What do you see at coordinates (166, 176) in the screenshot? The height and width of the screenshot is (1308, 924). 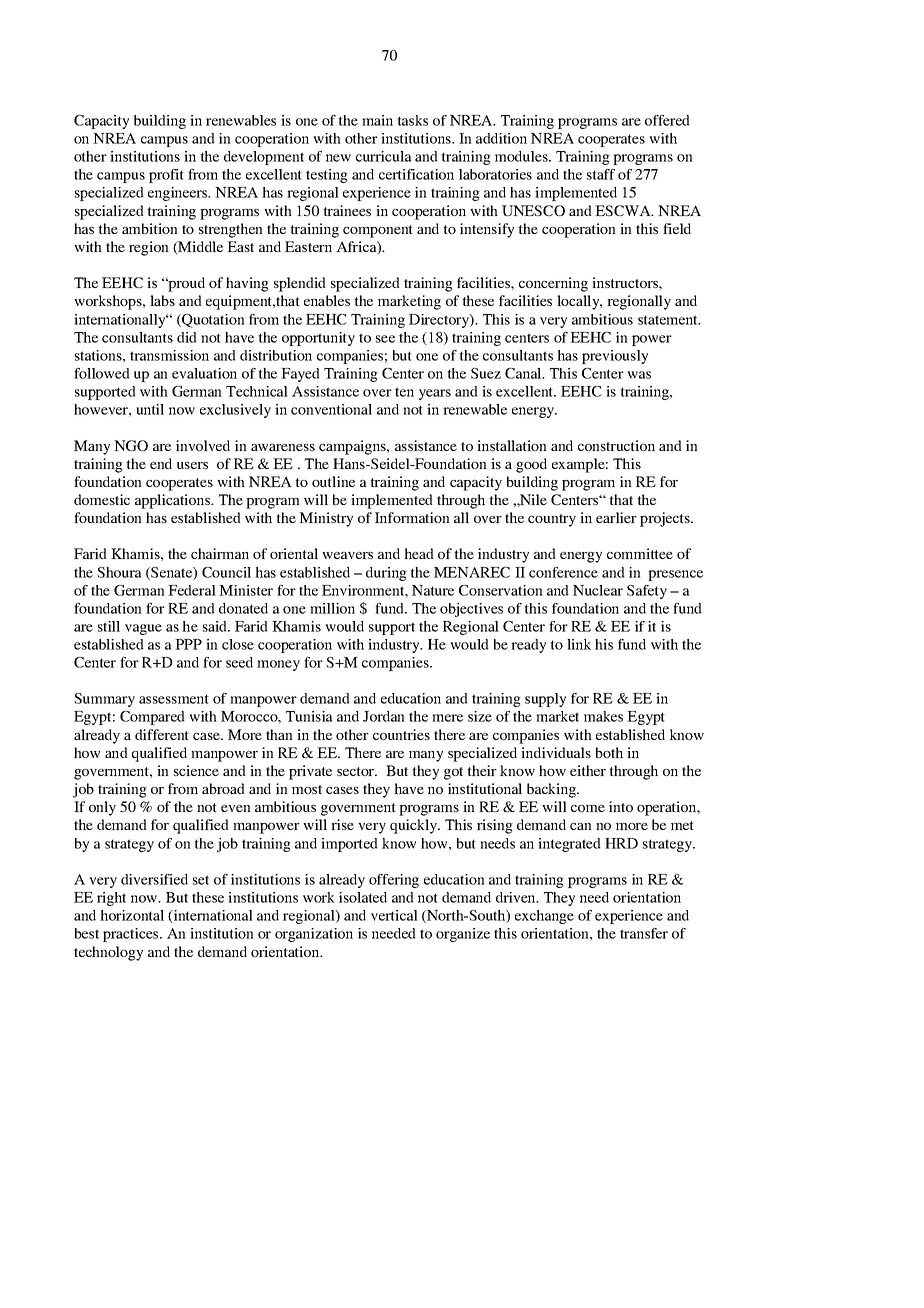 I see `profit` at bounding box center [166, 176].
